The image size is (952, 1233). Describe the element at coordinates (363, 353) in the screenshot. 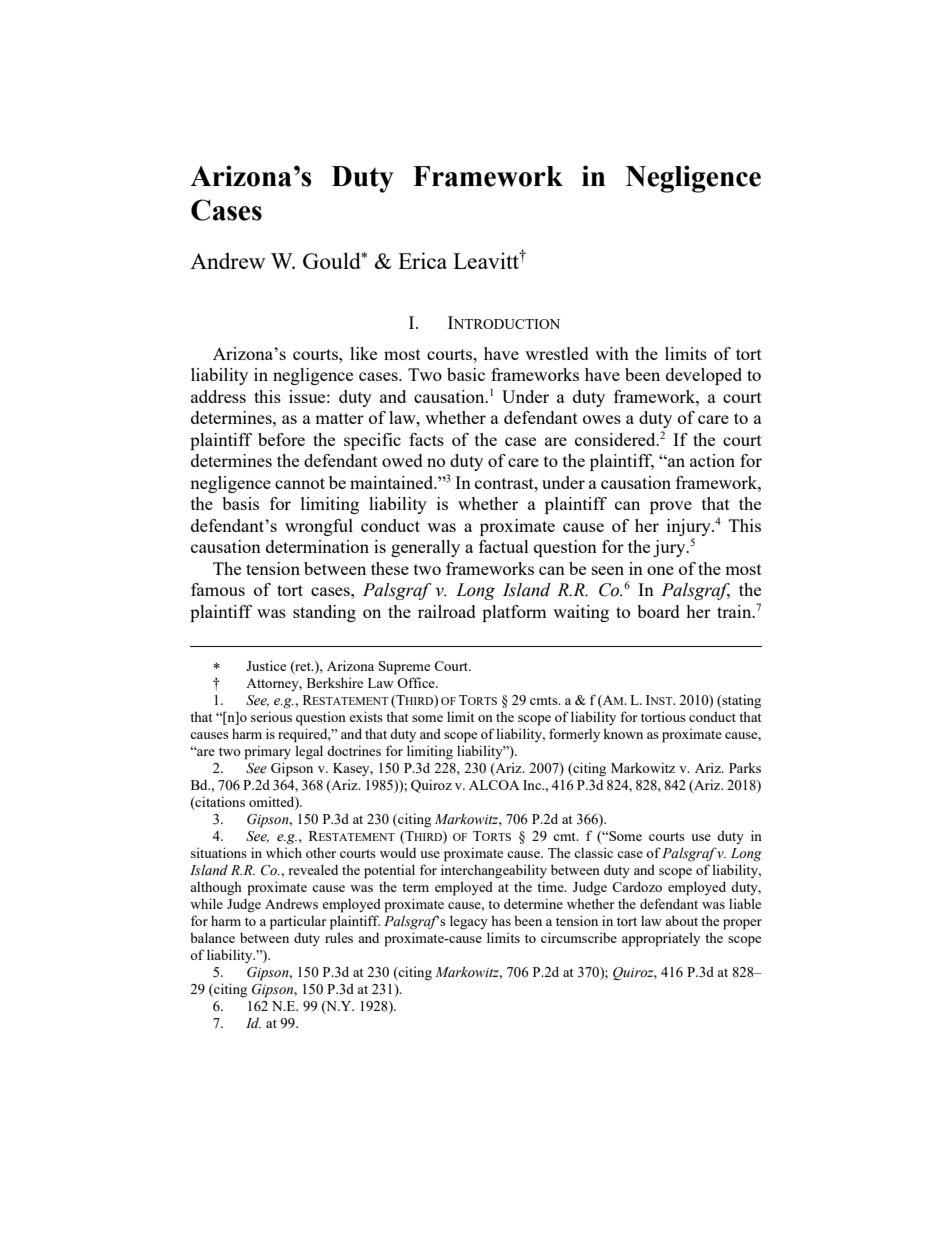

I see `like` at that location.
